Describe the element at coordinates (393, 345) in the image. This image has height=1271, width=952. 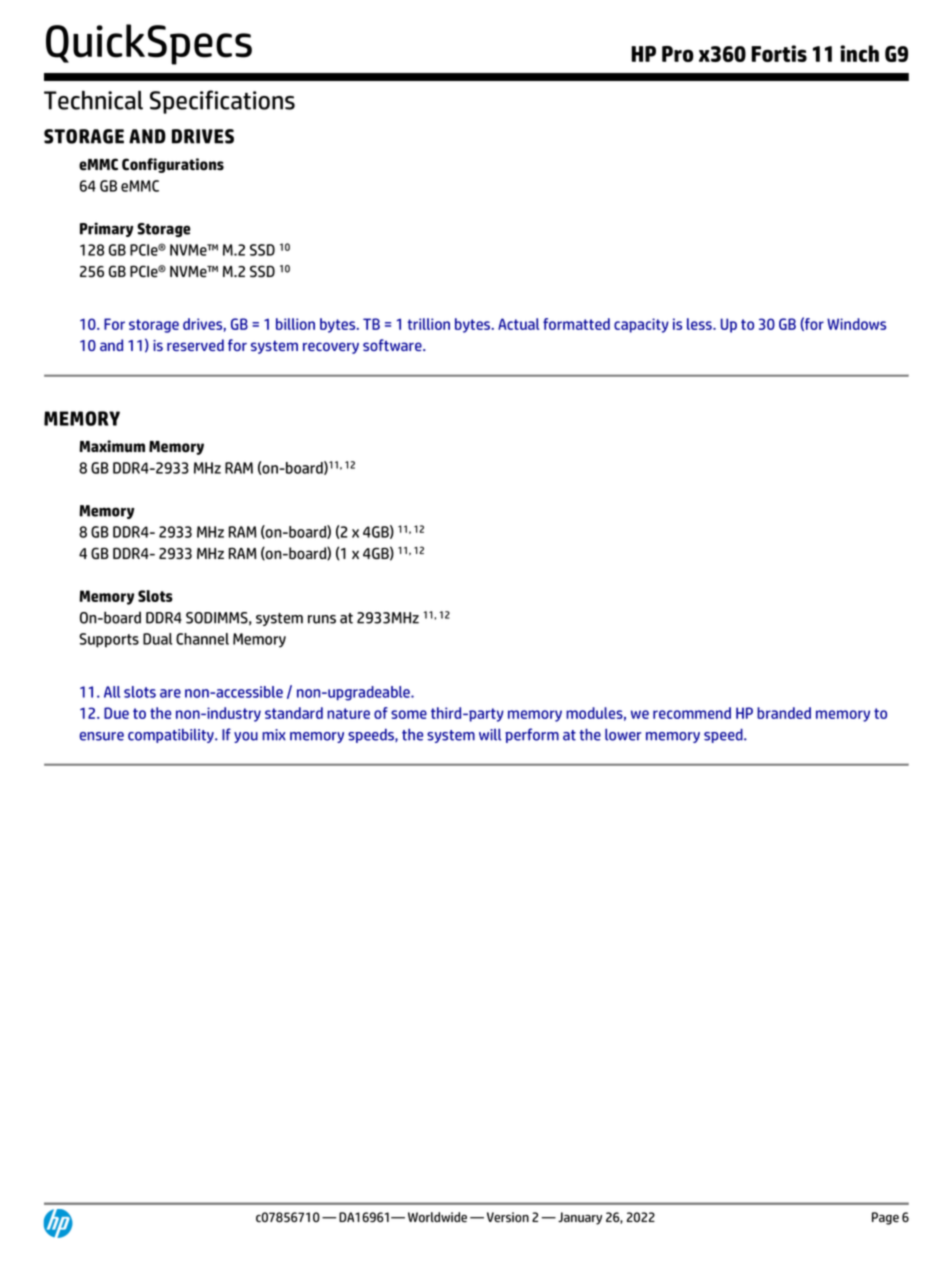
I see `software` at that location.
